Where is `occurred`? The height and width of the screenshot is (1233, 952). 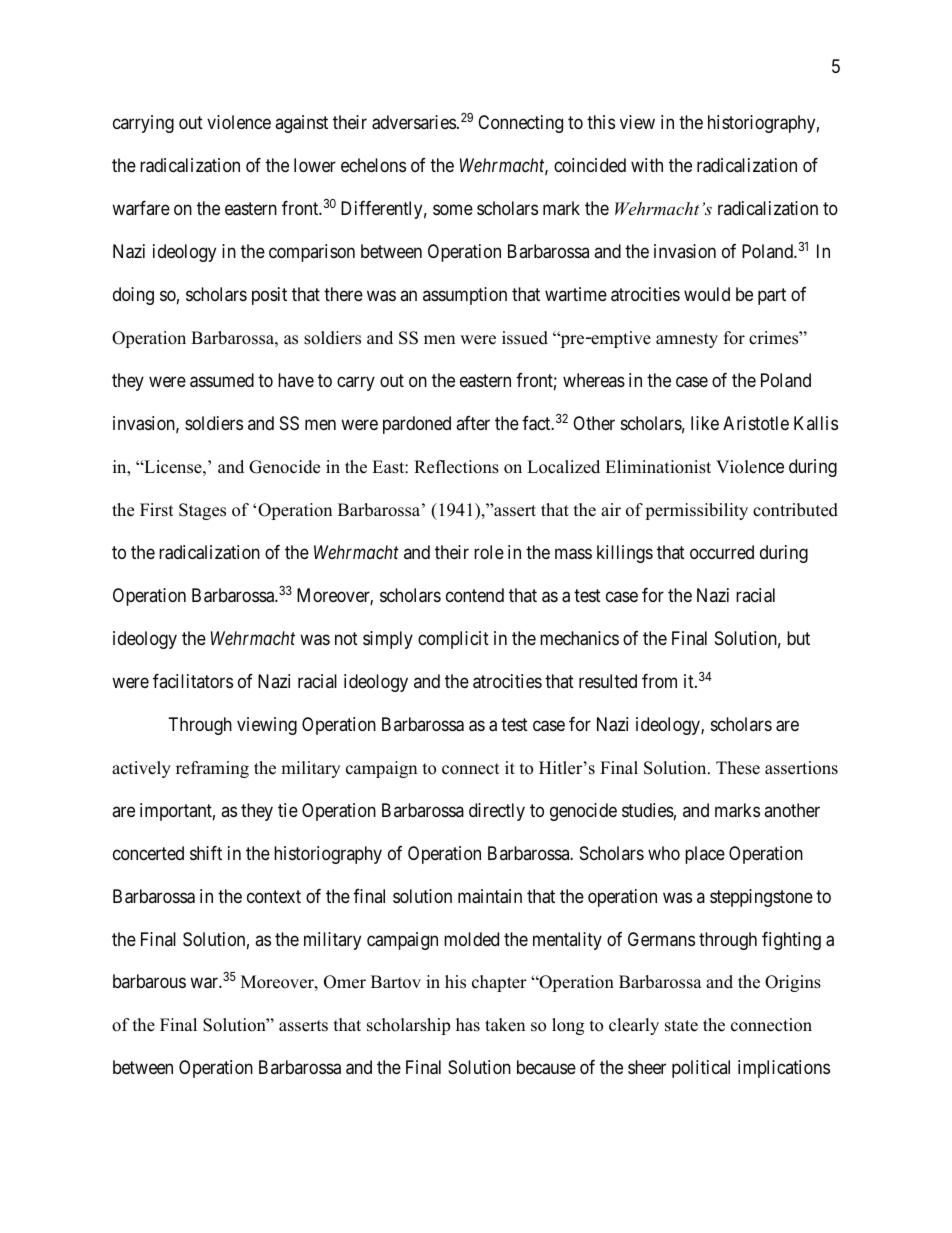
occurred is located at coordinates (722, 552).
